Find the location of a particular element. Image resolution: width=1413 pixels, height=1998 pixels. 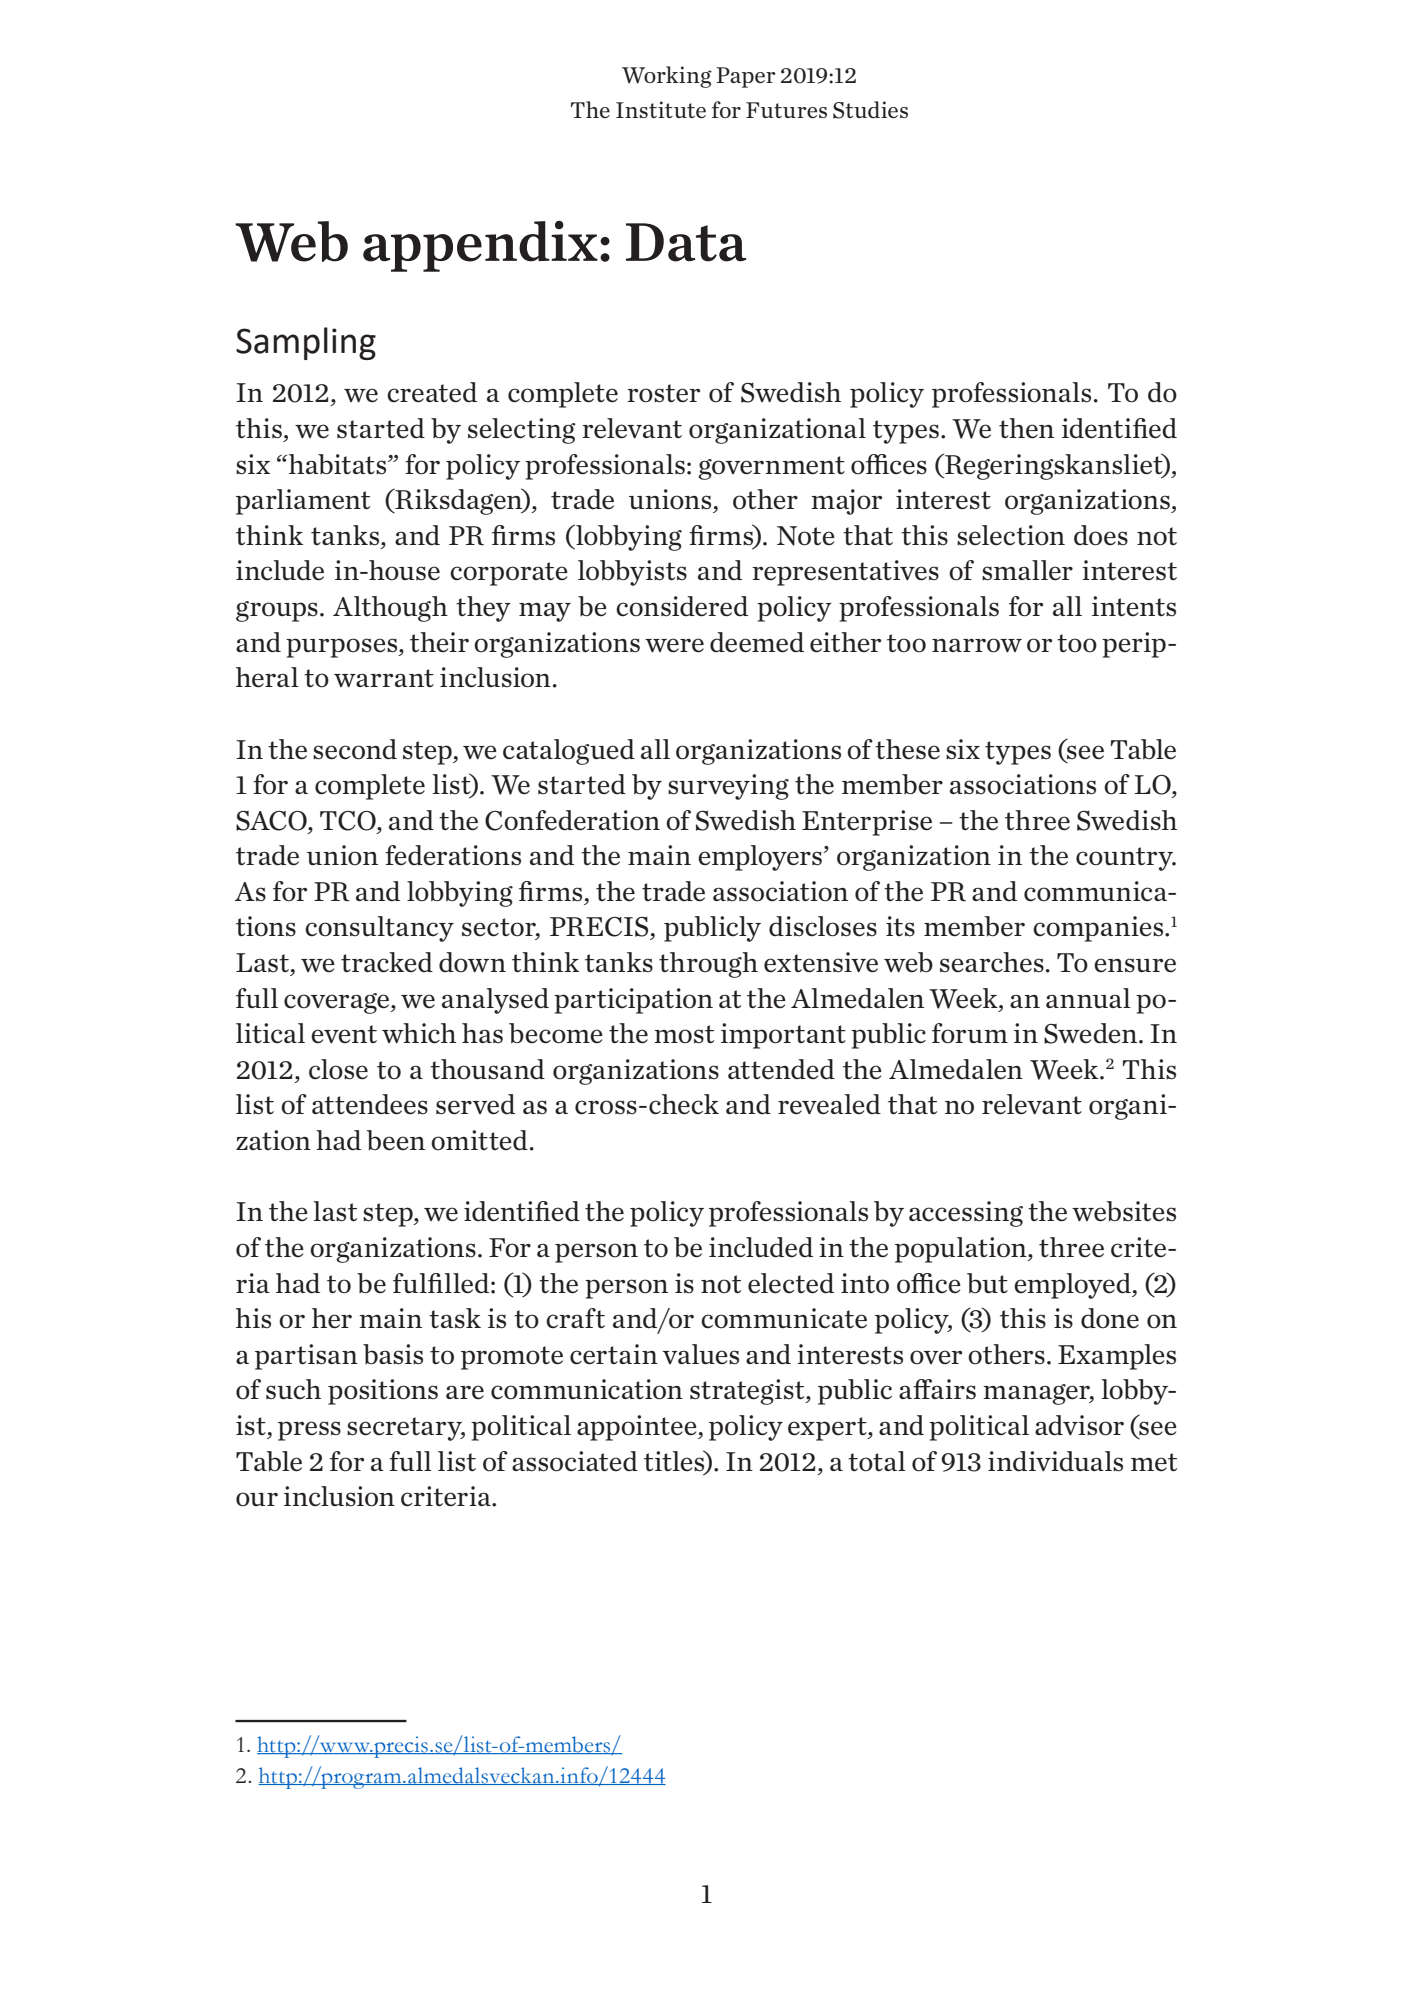

surveying is located at coordinates (728, 787).
